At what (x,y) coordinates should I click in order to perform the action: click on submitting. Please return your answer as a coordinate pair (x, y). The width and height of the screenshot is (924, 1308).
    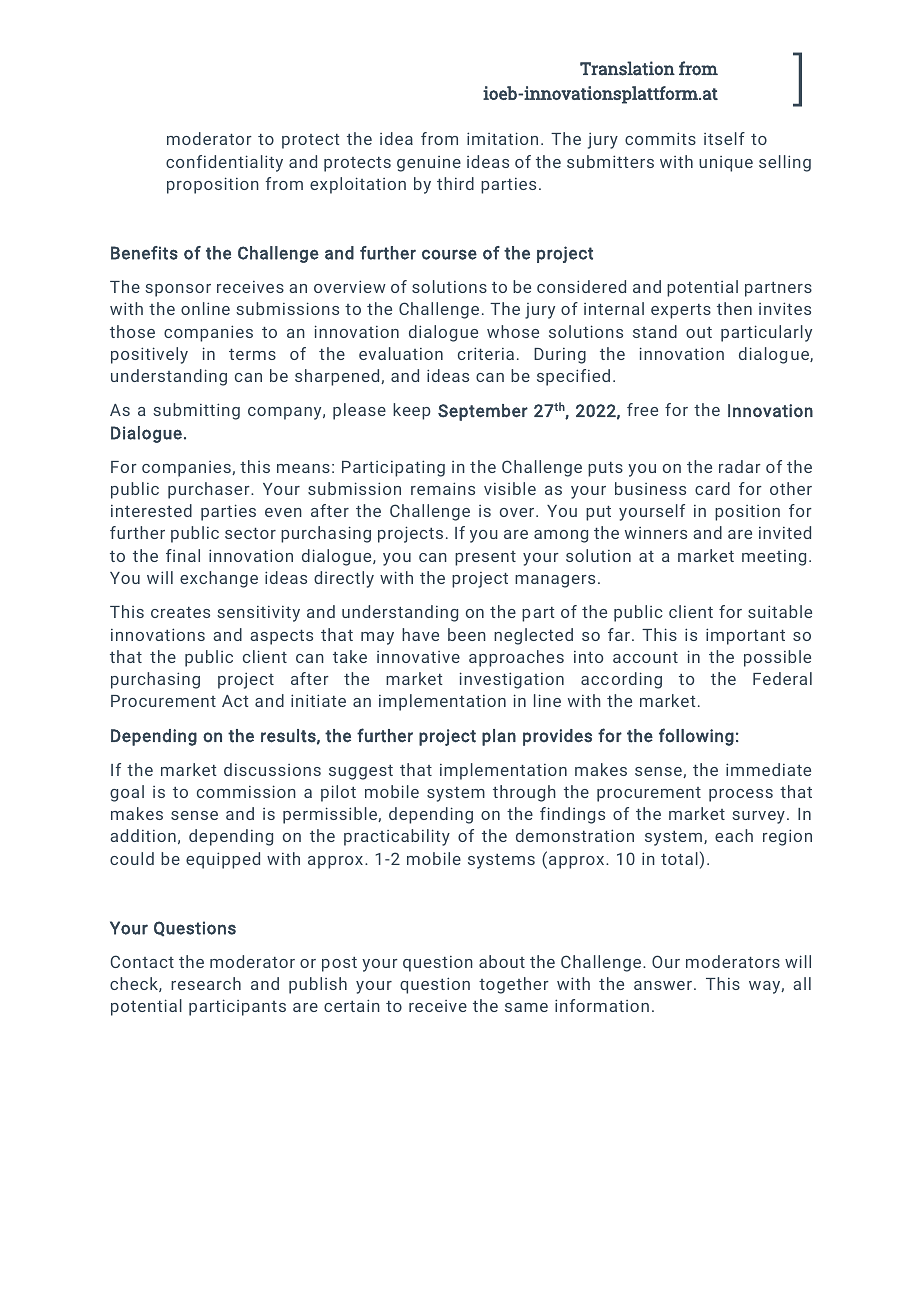
    Looking at the image, I should click on (196, 411).
